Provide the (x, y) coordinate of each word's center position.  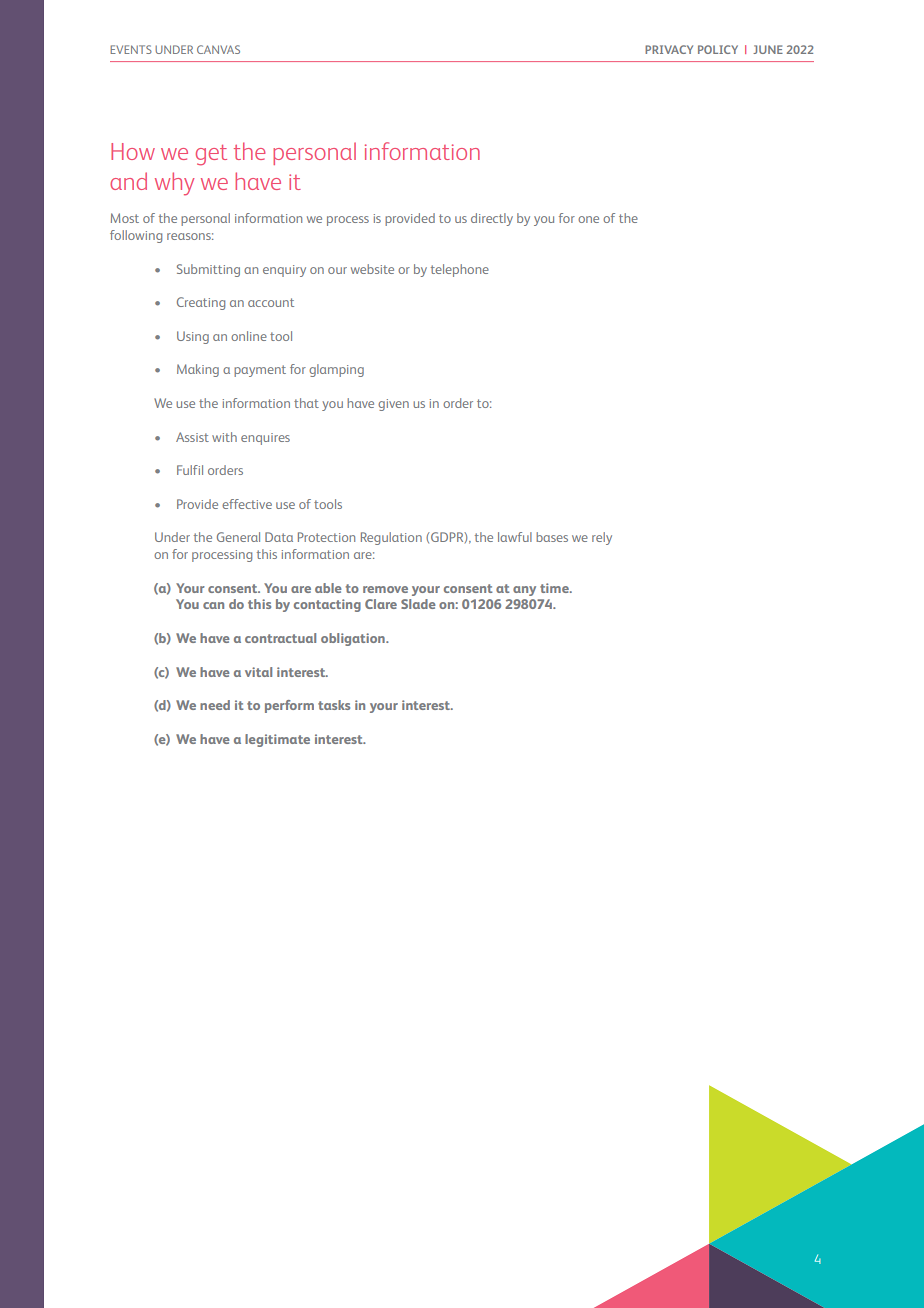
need (215, 705)
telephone (460, 270)
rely (602, 538)
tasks (334, 705)
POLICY (718, 49)
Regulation (391, 538)
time (555, 588)
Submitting (208, 270)
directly (492, 219)
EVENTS (131, 49)
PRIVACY (669, 49)
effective (247, 504)
